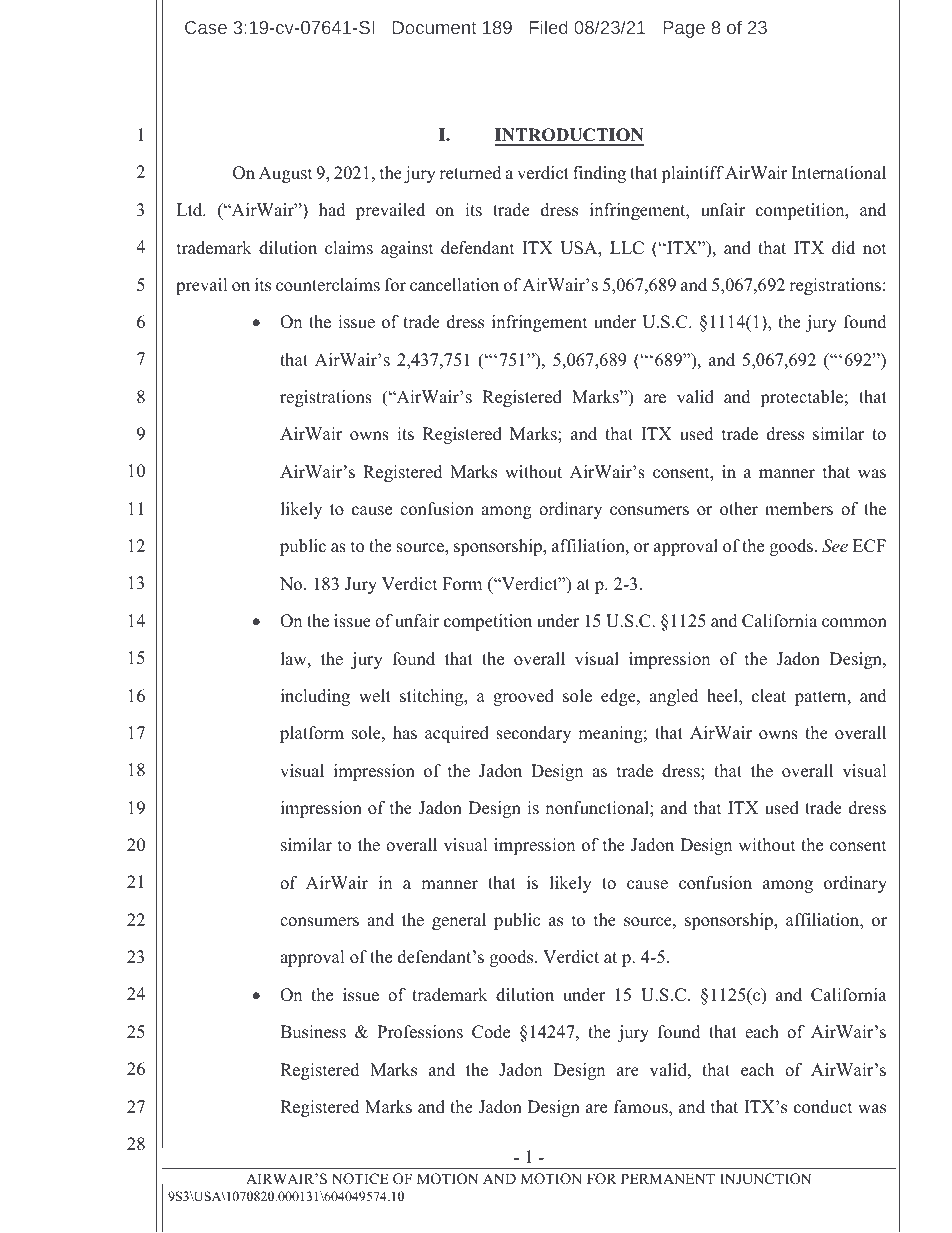 This document has height=1233, width=952. What do you see at coordinates (765, 1179) in the document?
I see `INJUNCTION` at bounding box center [765, 1179].
